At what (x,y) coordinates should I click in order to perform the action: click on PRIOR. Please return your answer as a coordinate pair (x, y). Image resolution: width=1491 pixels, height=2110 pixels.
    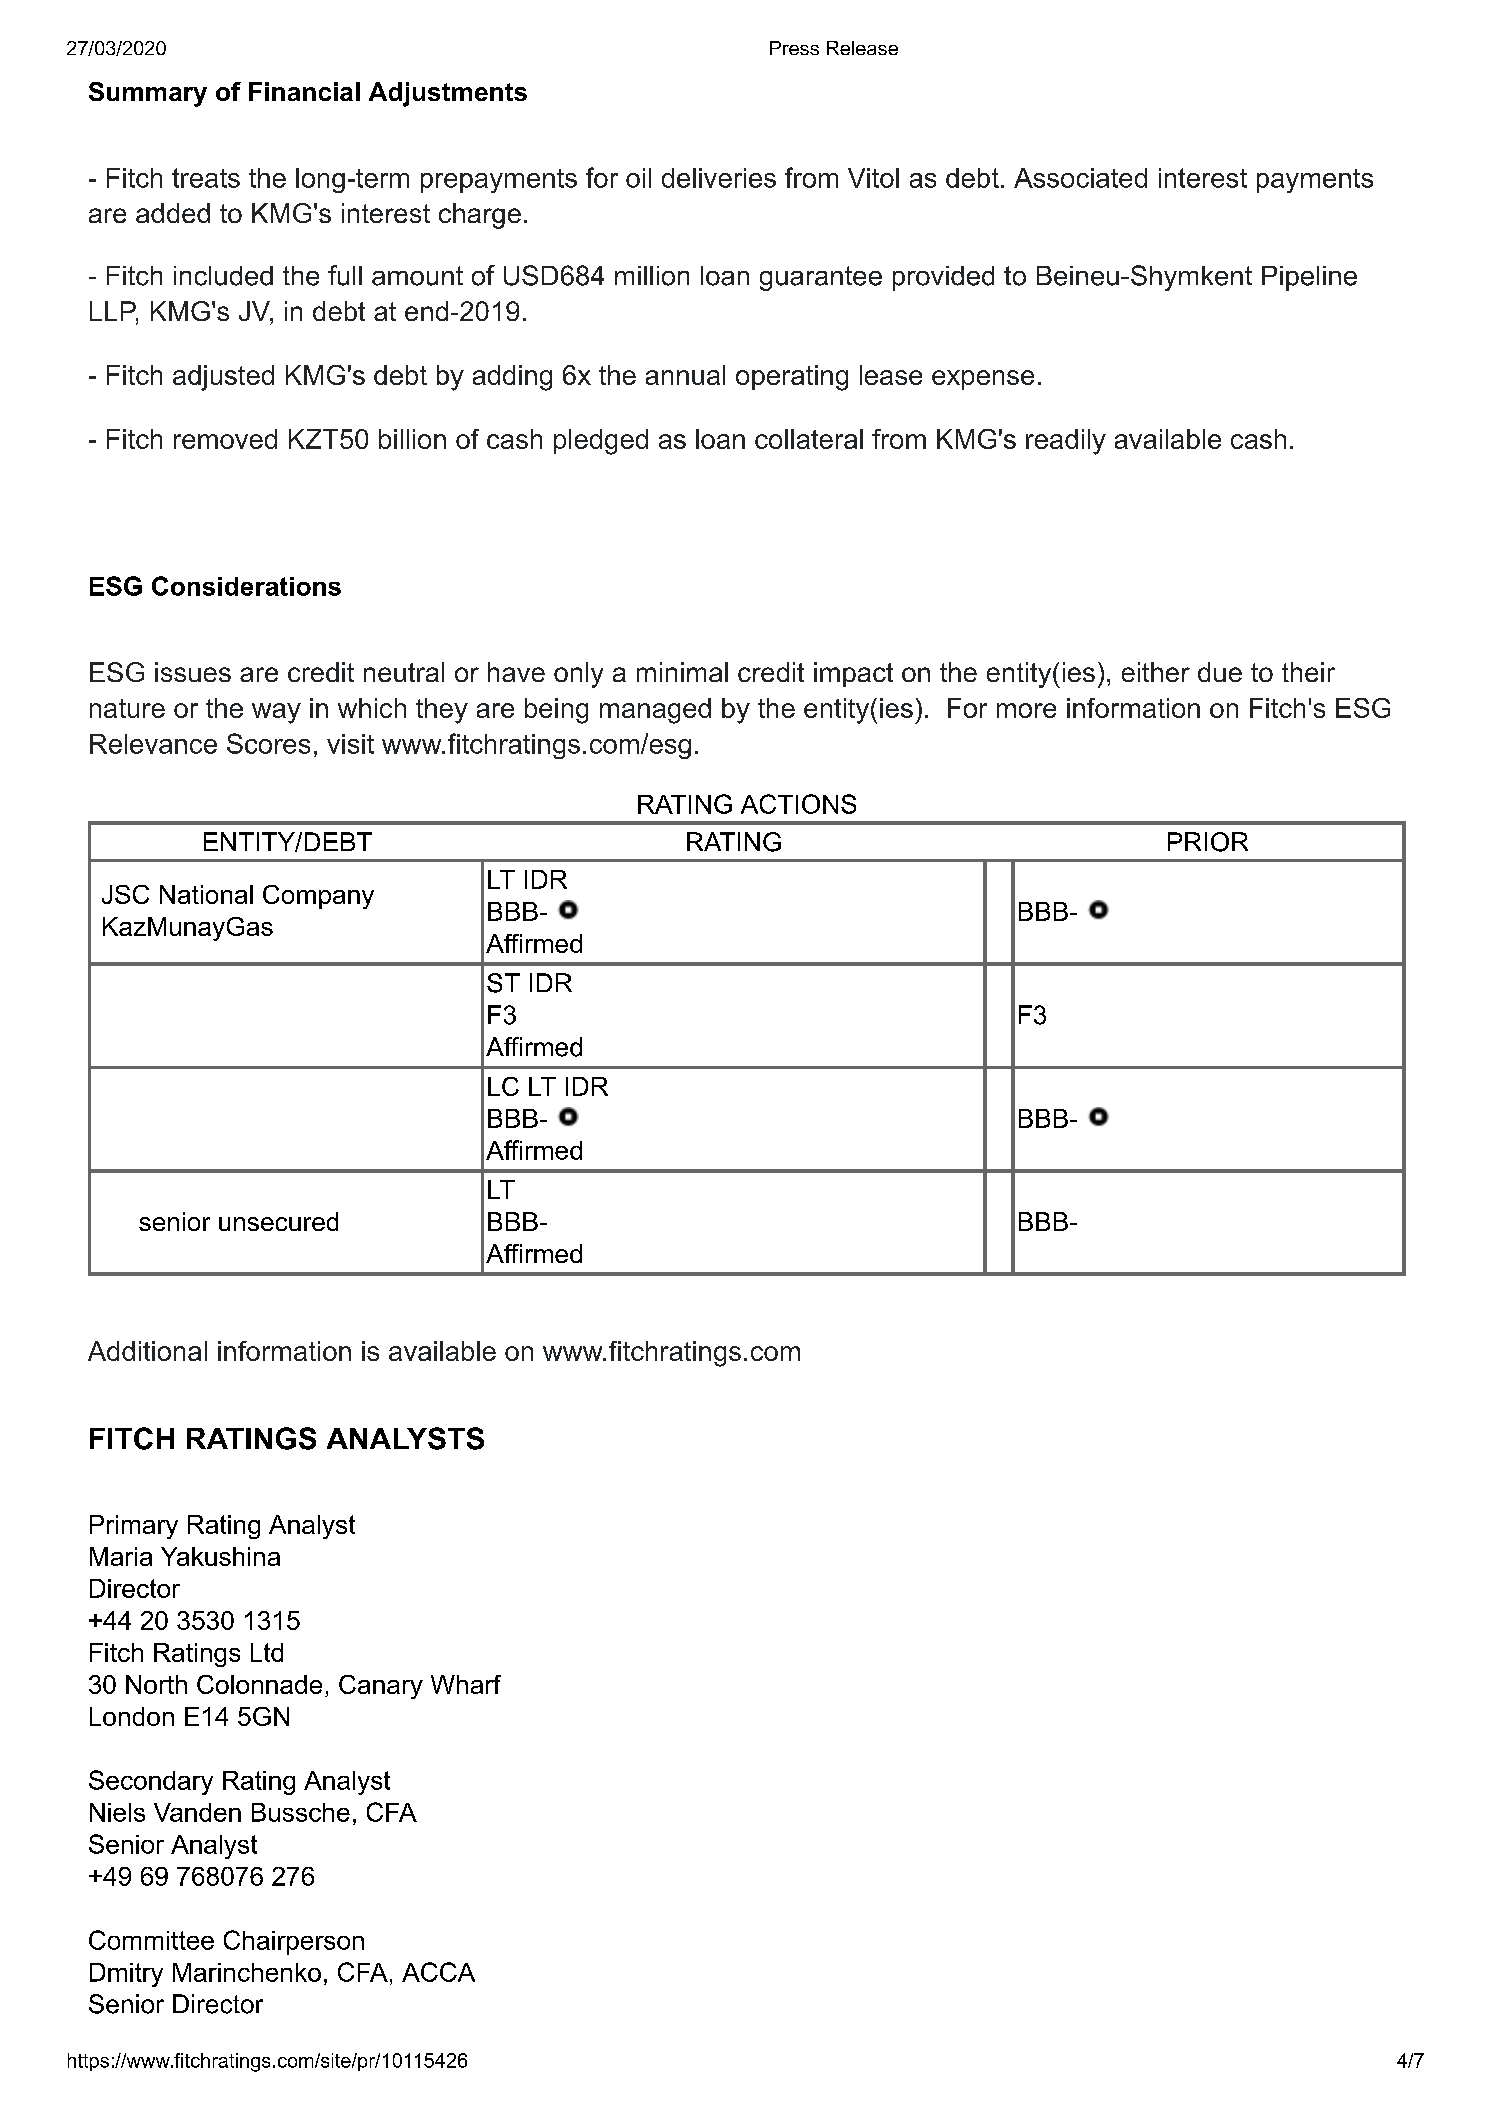
    Looking at the image, I should click on (1208, 842).
